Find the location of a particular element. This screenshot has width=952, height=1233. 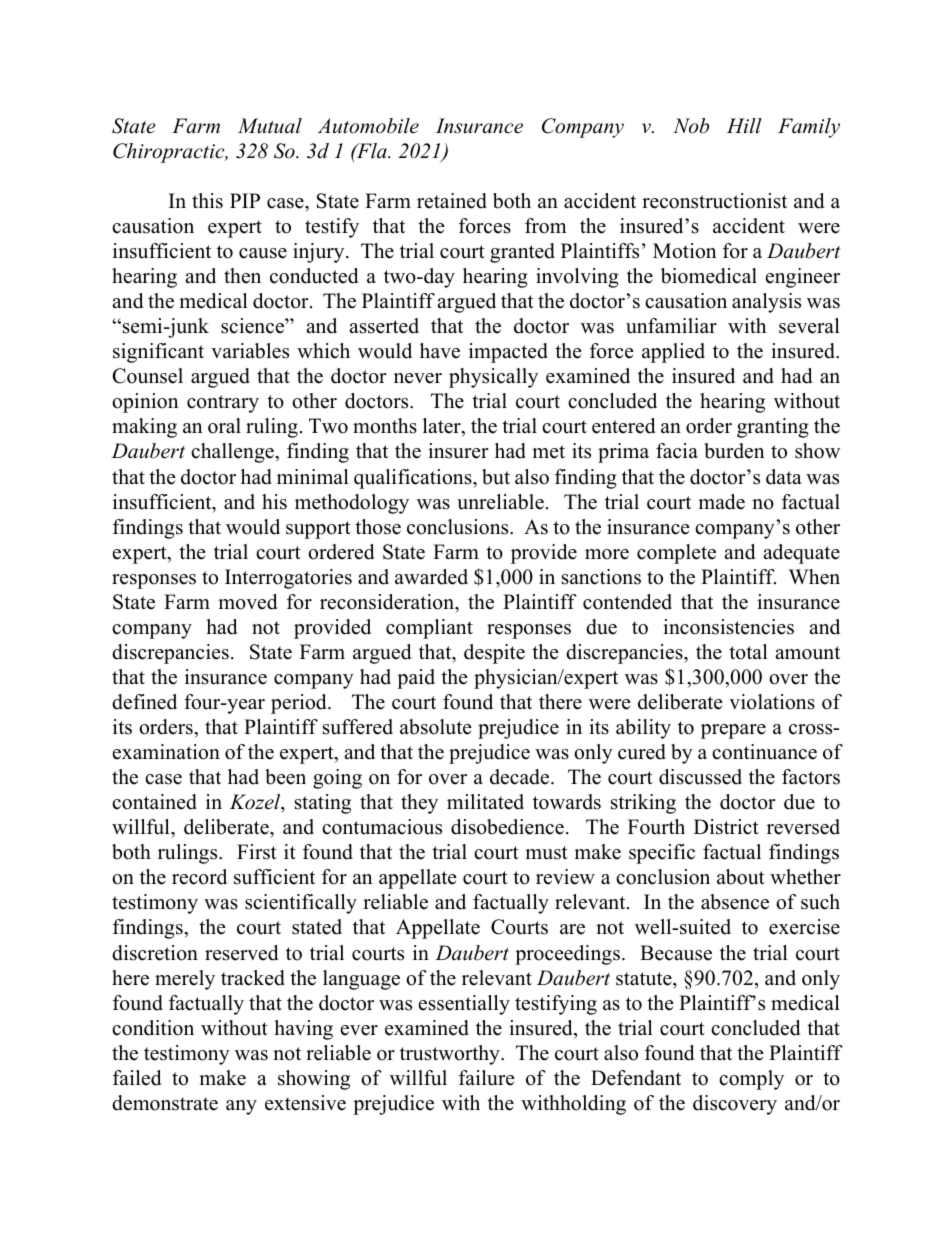

but is located at coordinates (496, 477).
